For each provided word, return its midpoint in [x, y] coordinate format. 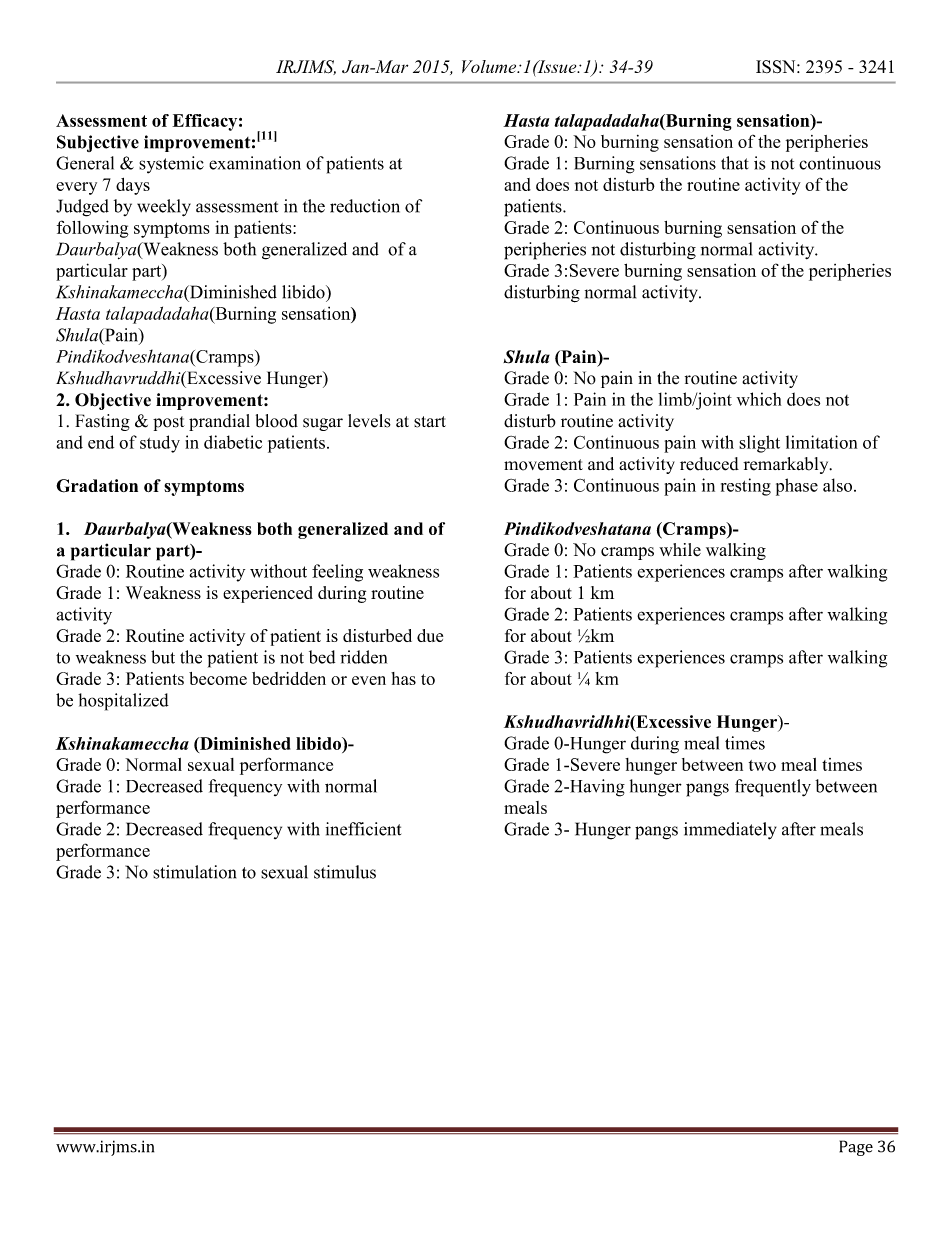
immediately [730, 831]
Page [856, 1148]
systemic [171, 165]
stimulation [194, 872]
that [735, 163]
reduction [365, 206]
